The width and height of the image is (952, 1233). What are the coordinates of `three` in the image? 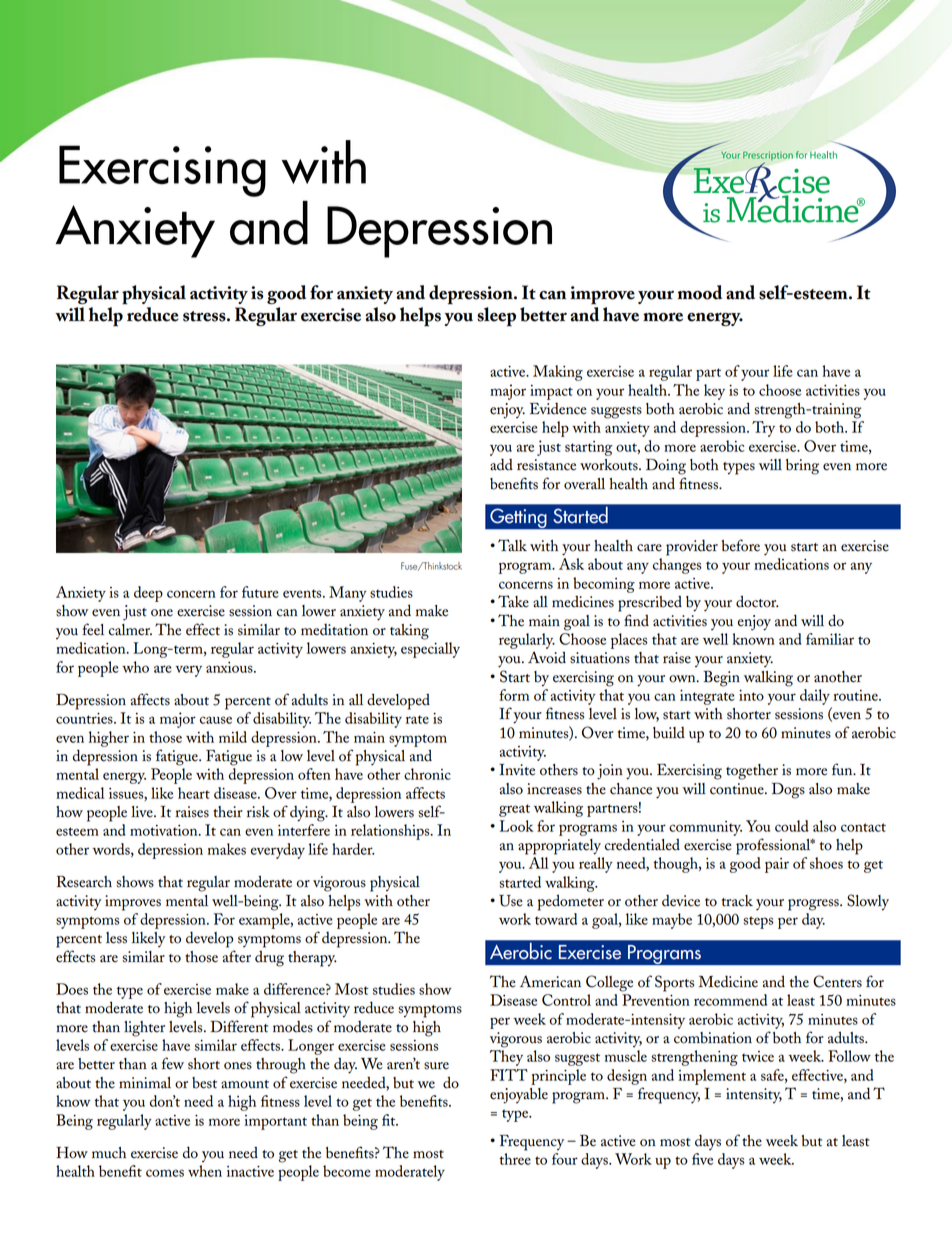 It's located at (515, 1159).
